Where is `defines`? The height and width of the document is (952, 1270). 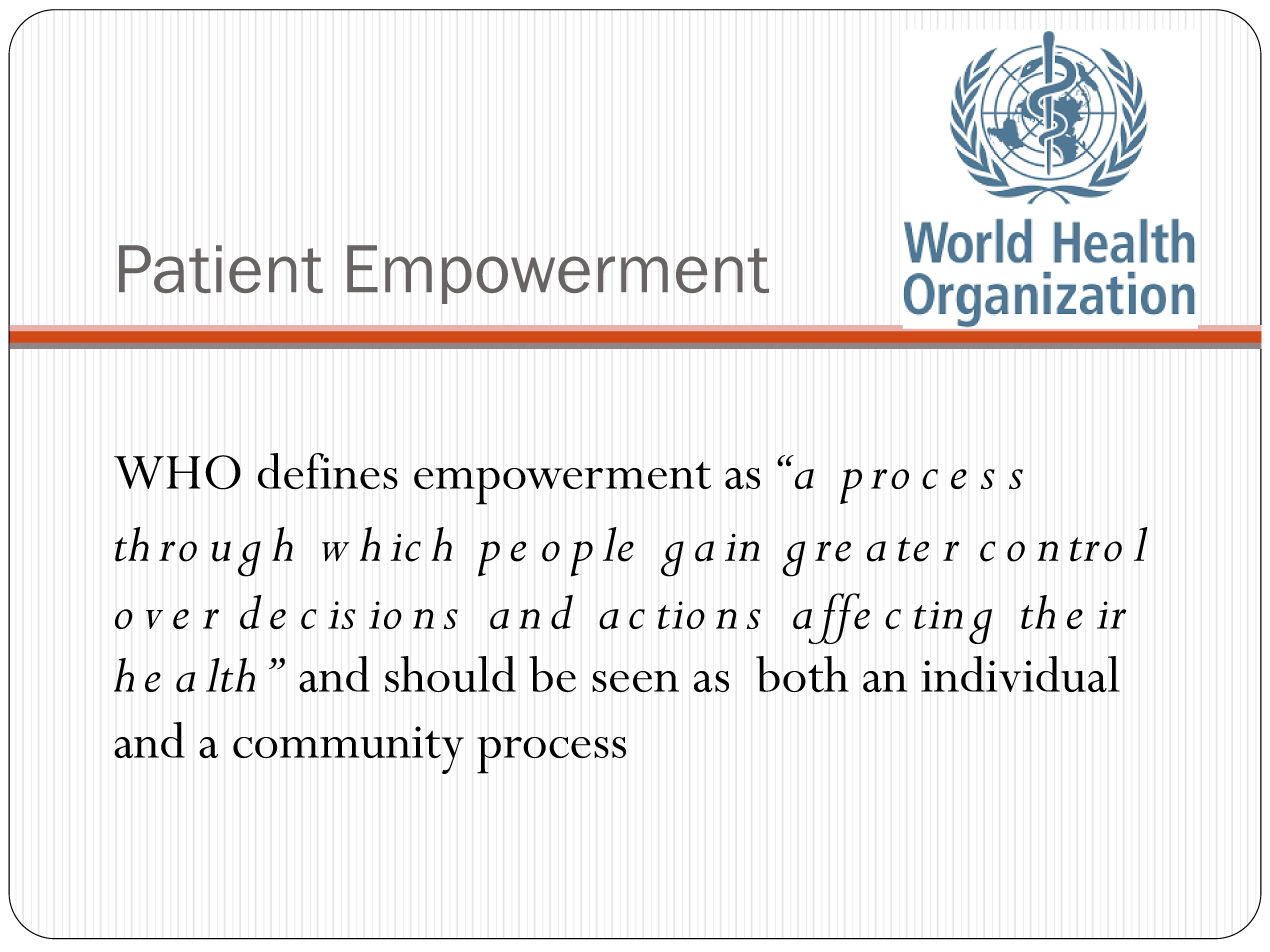 defines is located at coordinates (328, 471).
